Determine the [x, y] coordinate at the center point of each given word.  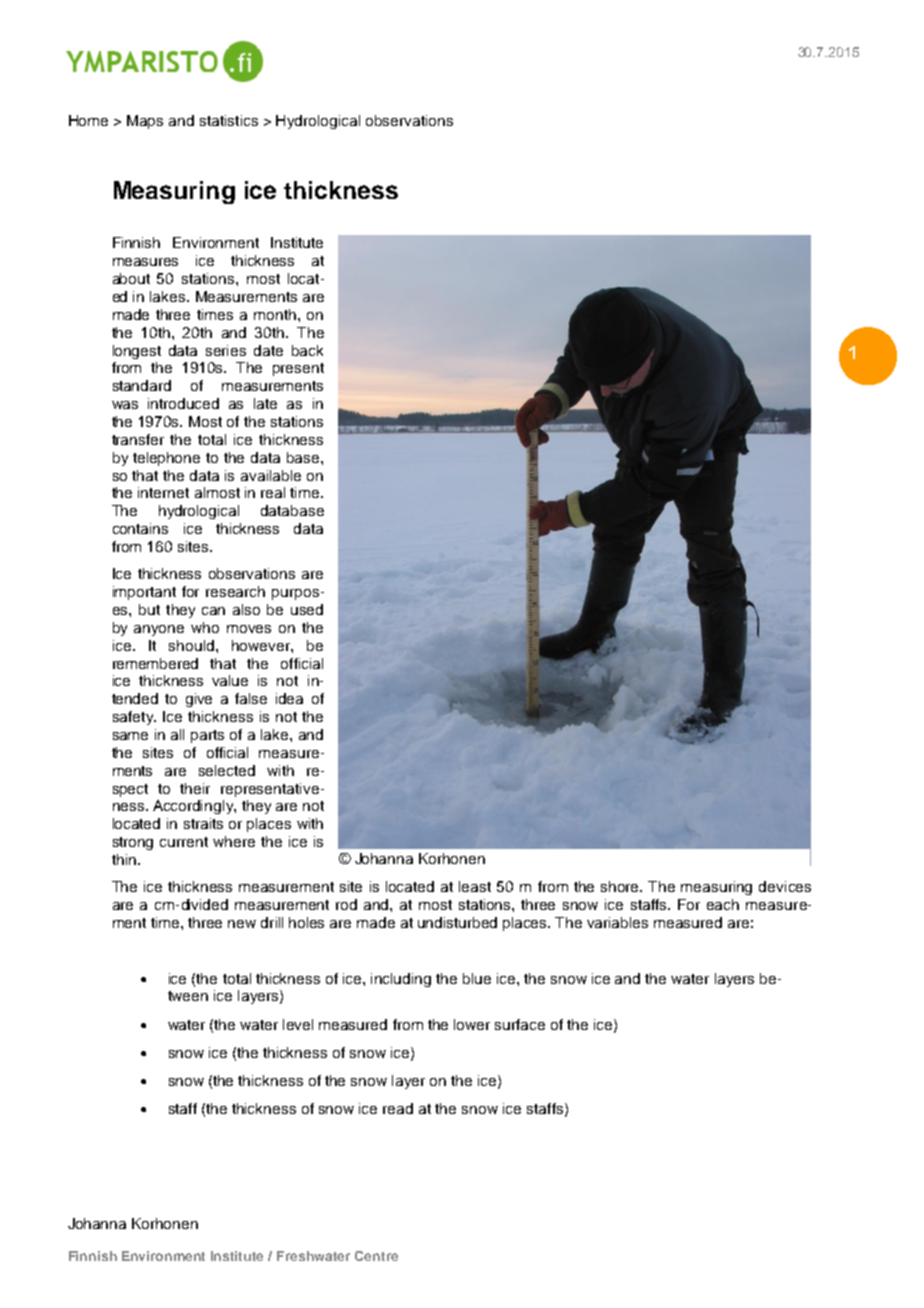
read [398, 1108]
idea [289, 698]
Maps [145, 122]
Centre [376, 1256]
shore [621, 886]
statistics [229, 120]
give [199, 700]
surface [520, 1024]
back [307, 350]
